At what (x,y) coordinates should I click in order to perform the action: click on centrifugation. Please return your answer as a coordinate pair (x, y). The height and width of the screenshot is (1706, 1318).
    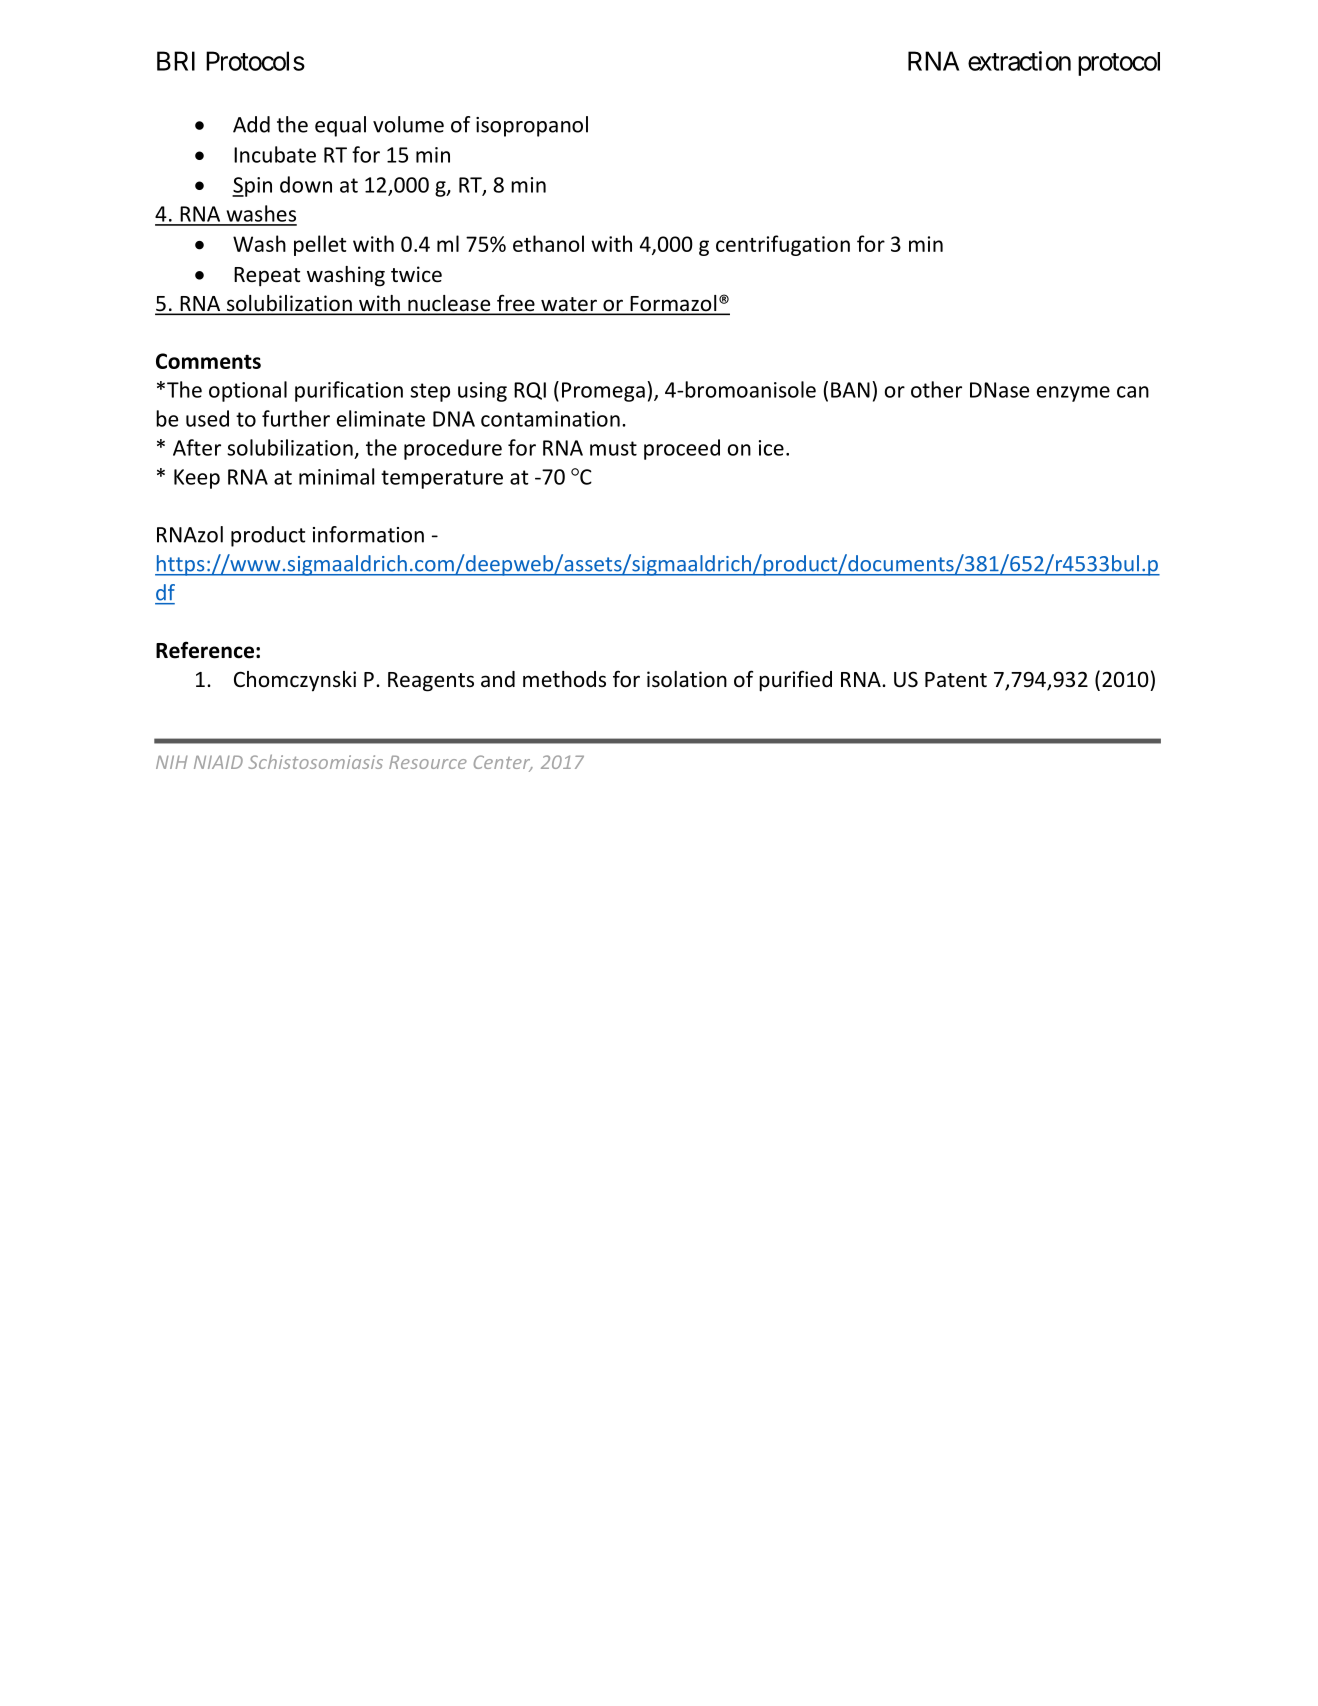
    Looking at the image, I should click on (783, 245).
